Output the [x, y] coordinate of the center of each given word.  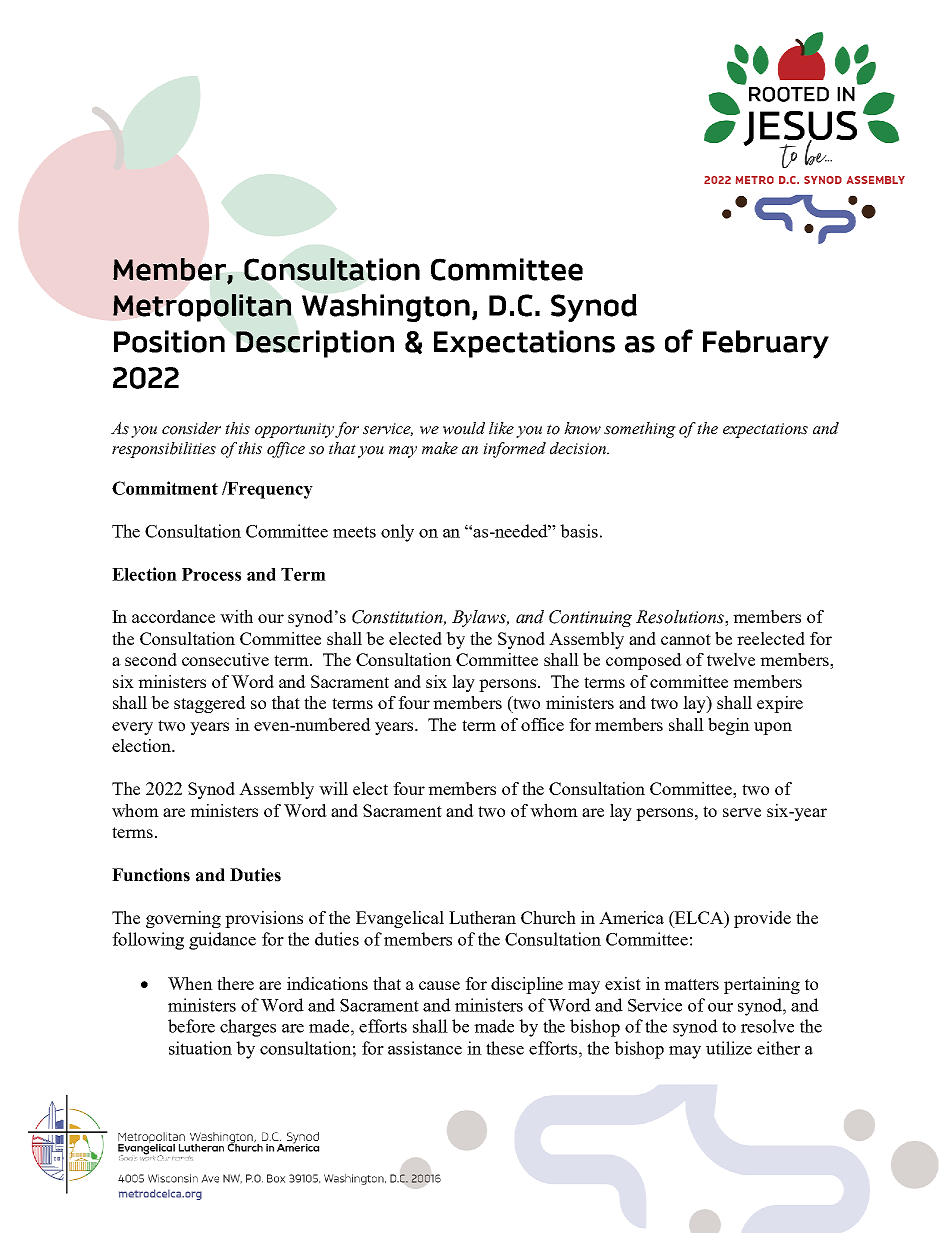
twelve [731, 659]
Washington [386, 308]
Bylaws [480, 618]
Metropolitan [202, 308]
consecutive [225, 659]
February [766, 344]
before [191, 1026]
